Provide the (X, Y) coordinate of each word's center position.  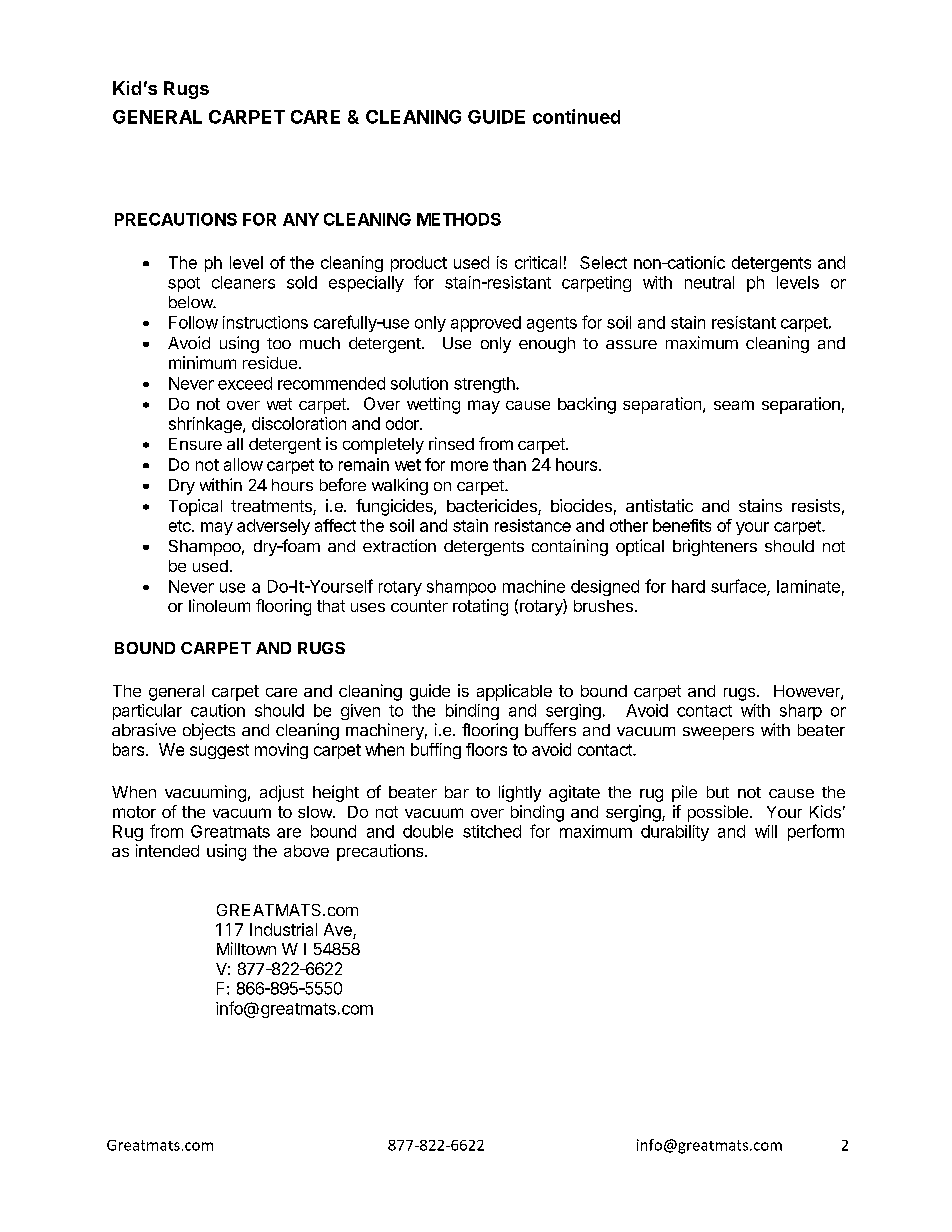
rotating (480, 607)
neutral (709, 282)
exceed (245, 383)
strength (485, 385)
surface (739, 587)
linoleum (219, 605)
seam (734, 405)
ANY (301, 219)
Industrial (283, 929)
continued (576, 116)
